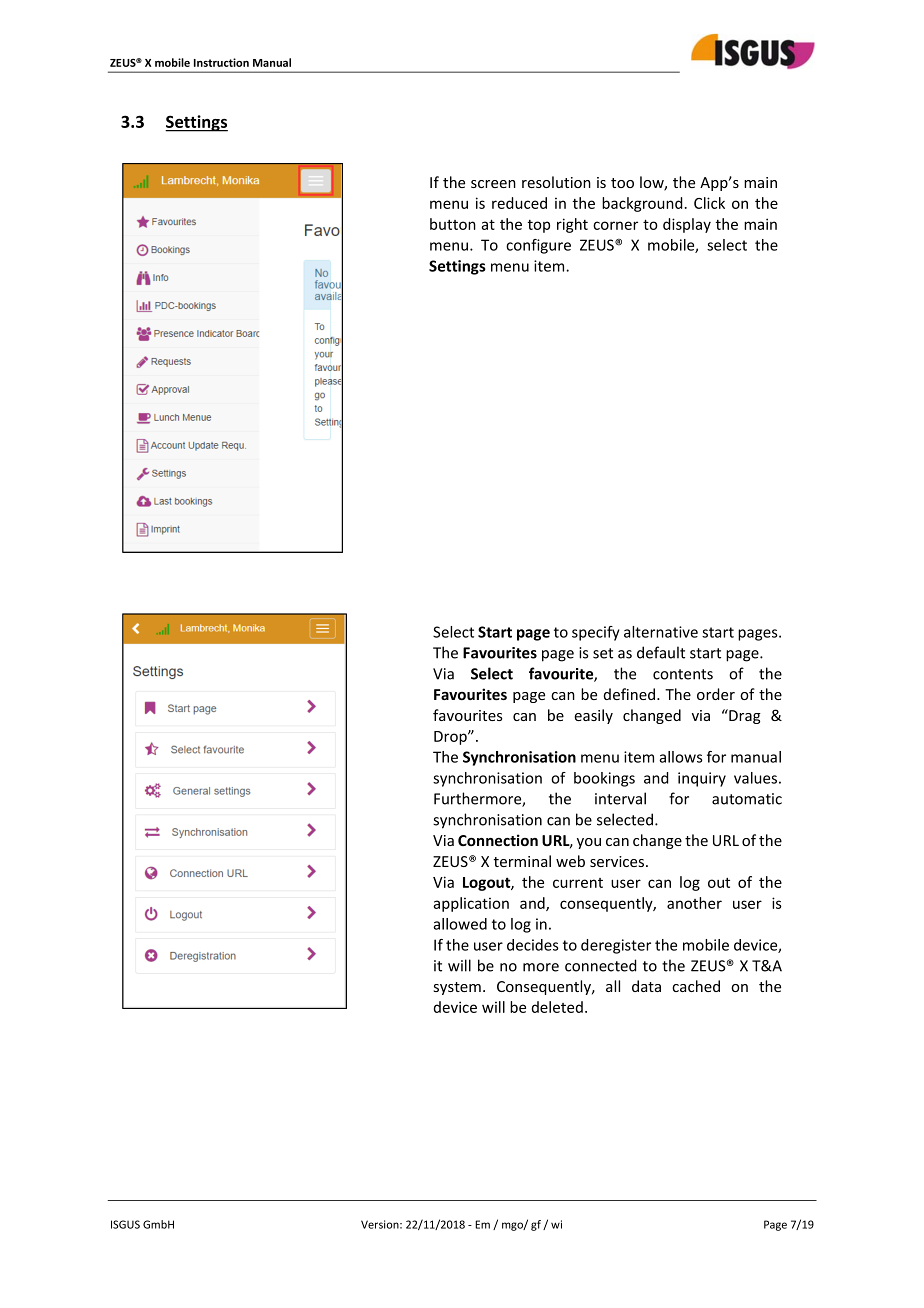  Describe the element at coordinates (696, 986) in the screenshot. I see `cached` at that location.
